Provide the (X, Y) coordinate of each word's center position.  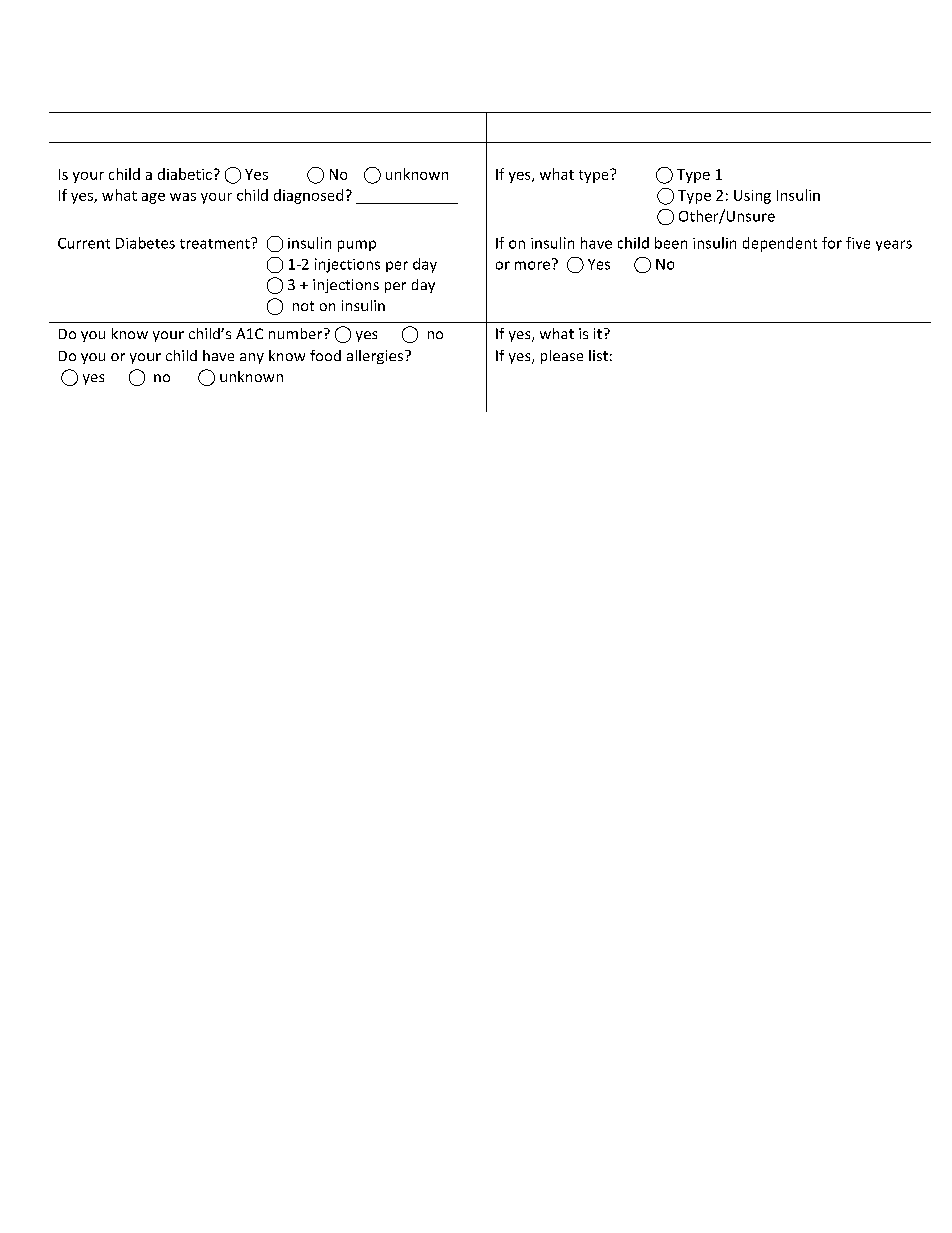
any (252, 358)
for (832, 243)
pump (357, 246)
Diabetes (145, 243)
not (303, 306)
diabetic (185, 174)
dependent (780, 244)
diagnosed (308, 196)
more (532, 265)
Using (752, 197)
